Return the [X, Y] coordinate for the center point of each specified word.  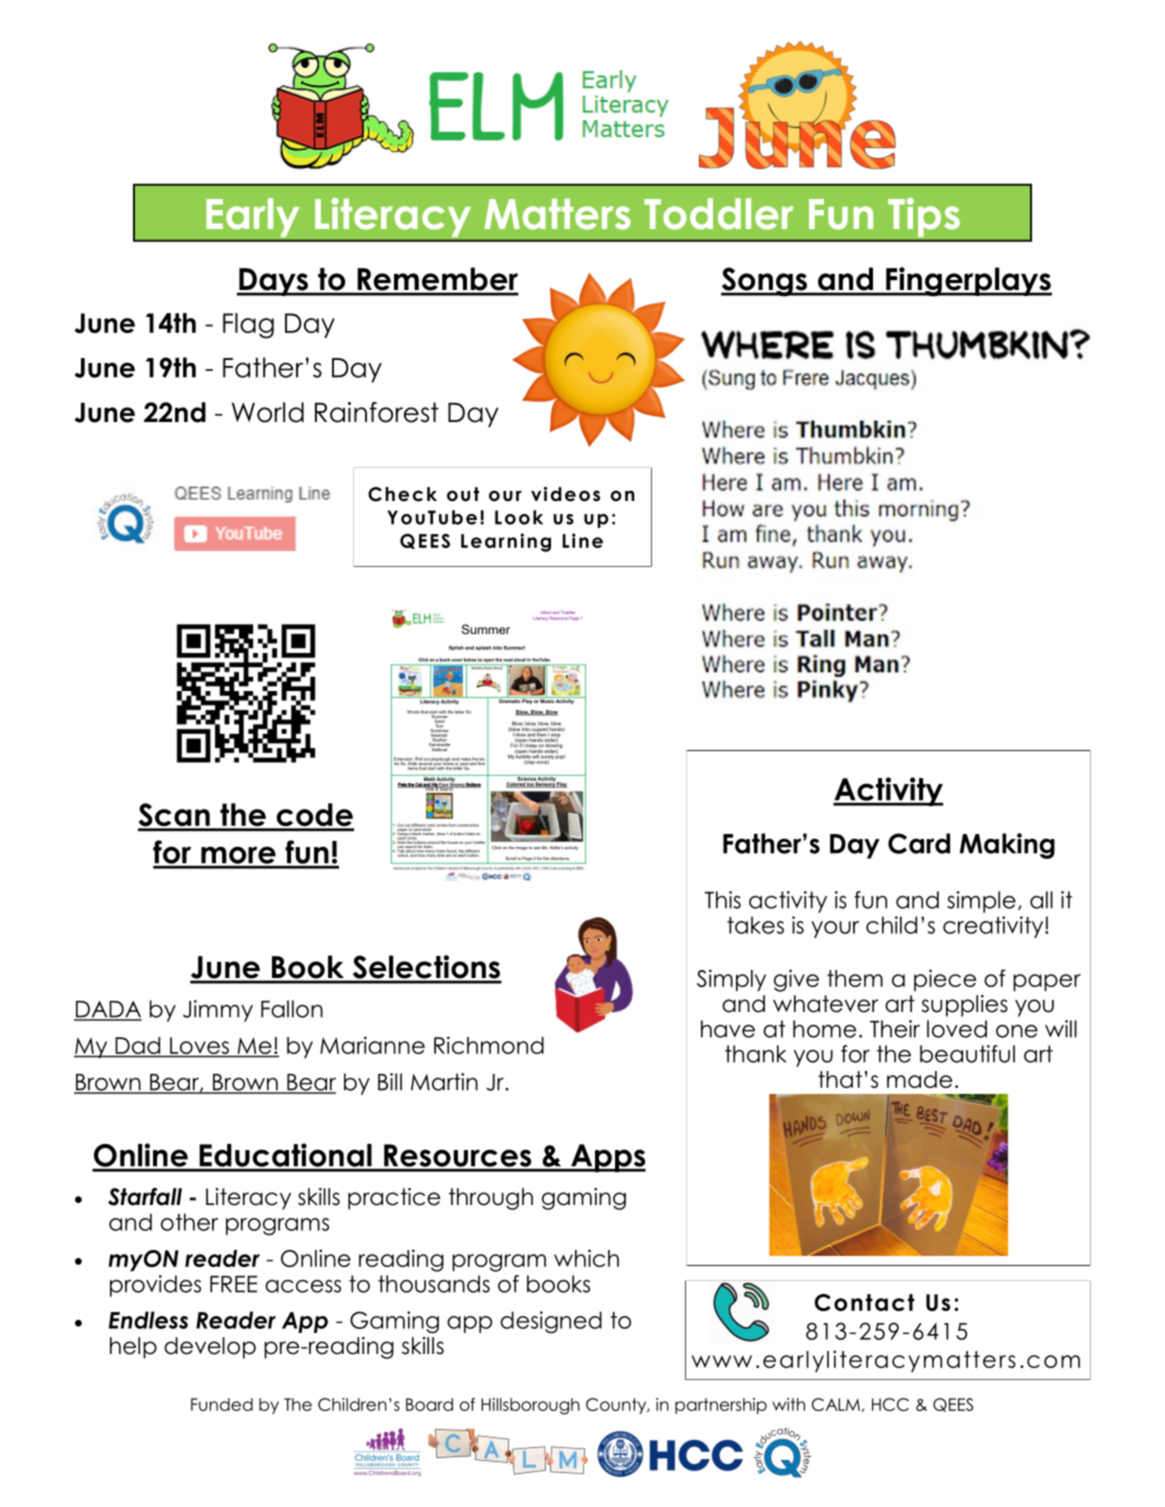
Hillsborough [530, 1406]
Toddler [718, 214]
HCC [890, 1404]
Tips [924, 217]
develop [210, 1348]
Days [274, 282]
